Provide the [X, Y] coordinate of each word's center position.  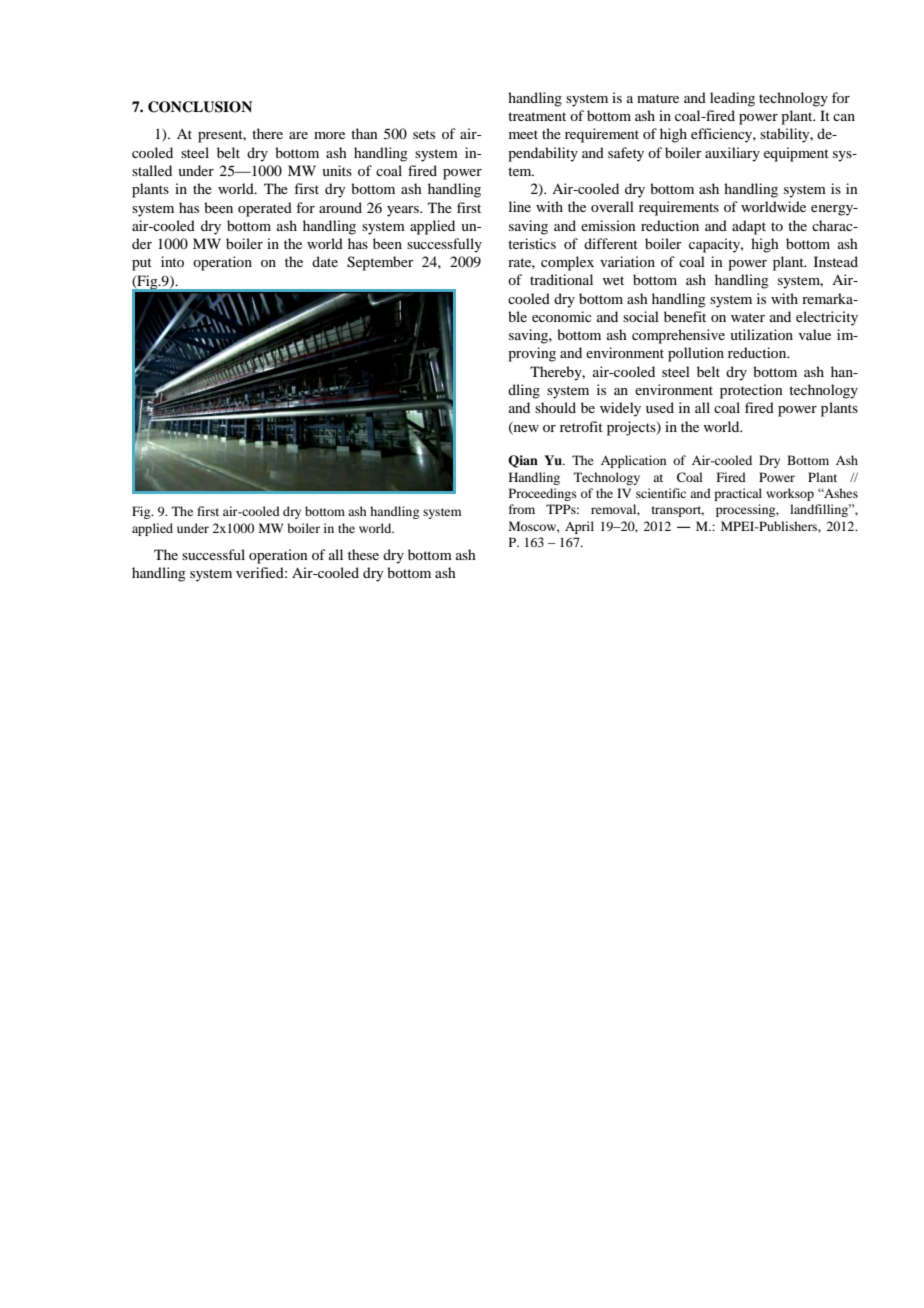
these [363, 554]
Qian [523, 461]
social [641, 316]
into [172, 261]
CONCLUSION [200, 107]
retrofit [581, 426]
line [520, 206]
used [660, 407]
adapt [749, 227]
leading [732, 99]
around [340, 207]
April [579, 527]
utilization [761, 334]
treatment [537, 116]
